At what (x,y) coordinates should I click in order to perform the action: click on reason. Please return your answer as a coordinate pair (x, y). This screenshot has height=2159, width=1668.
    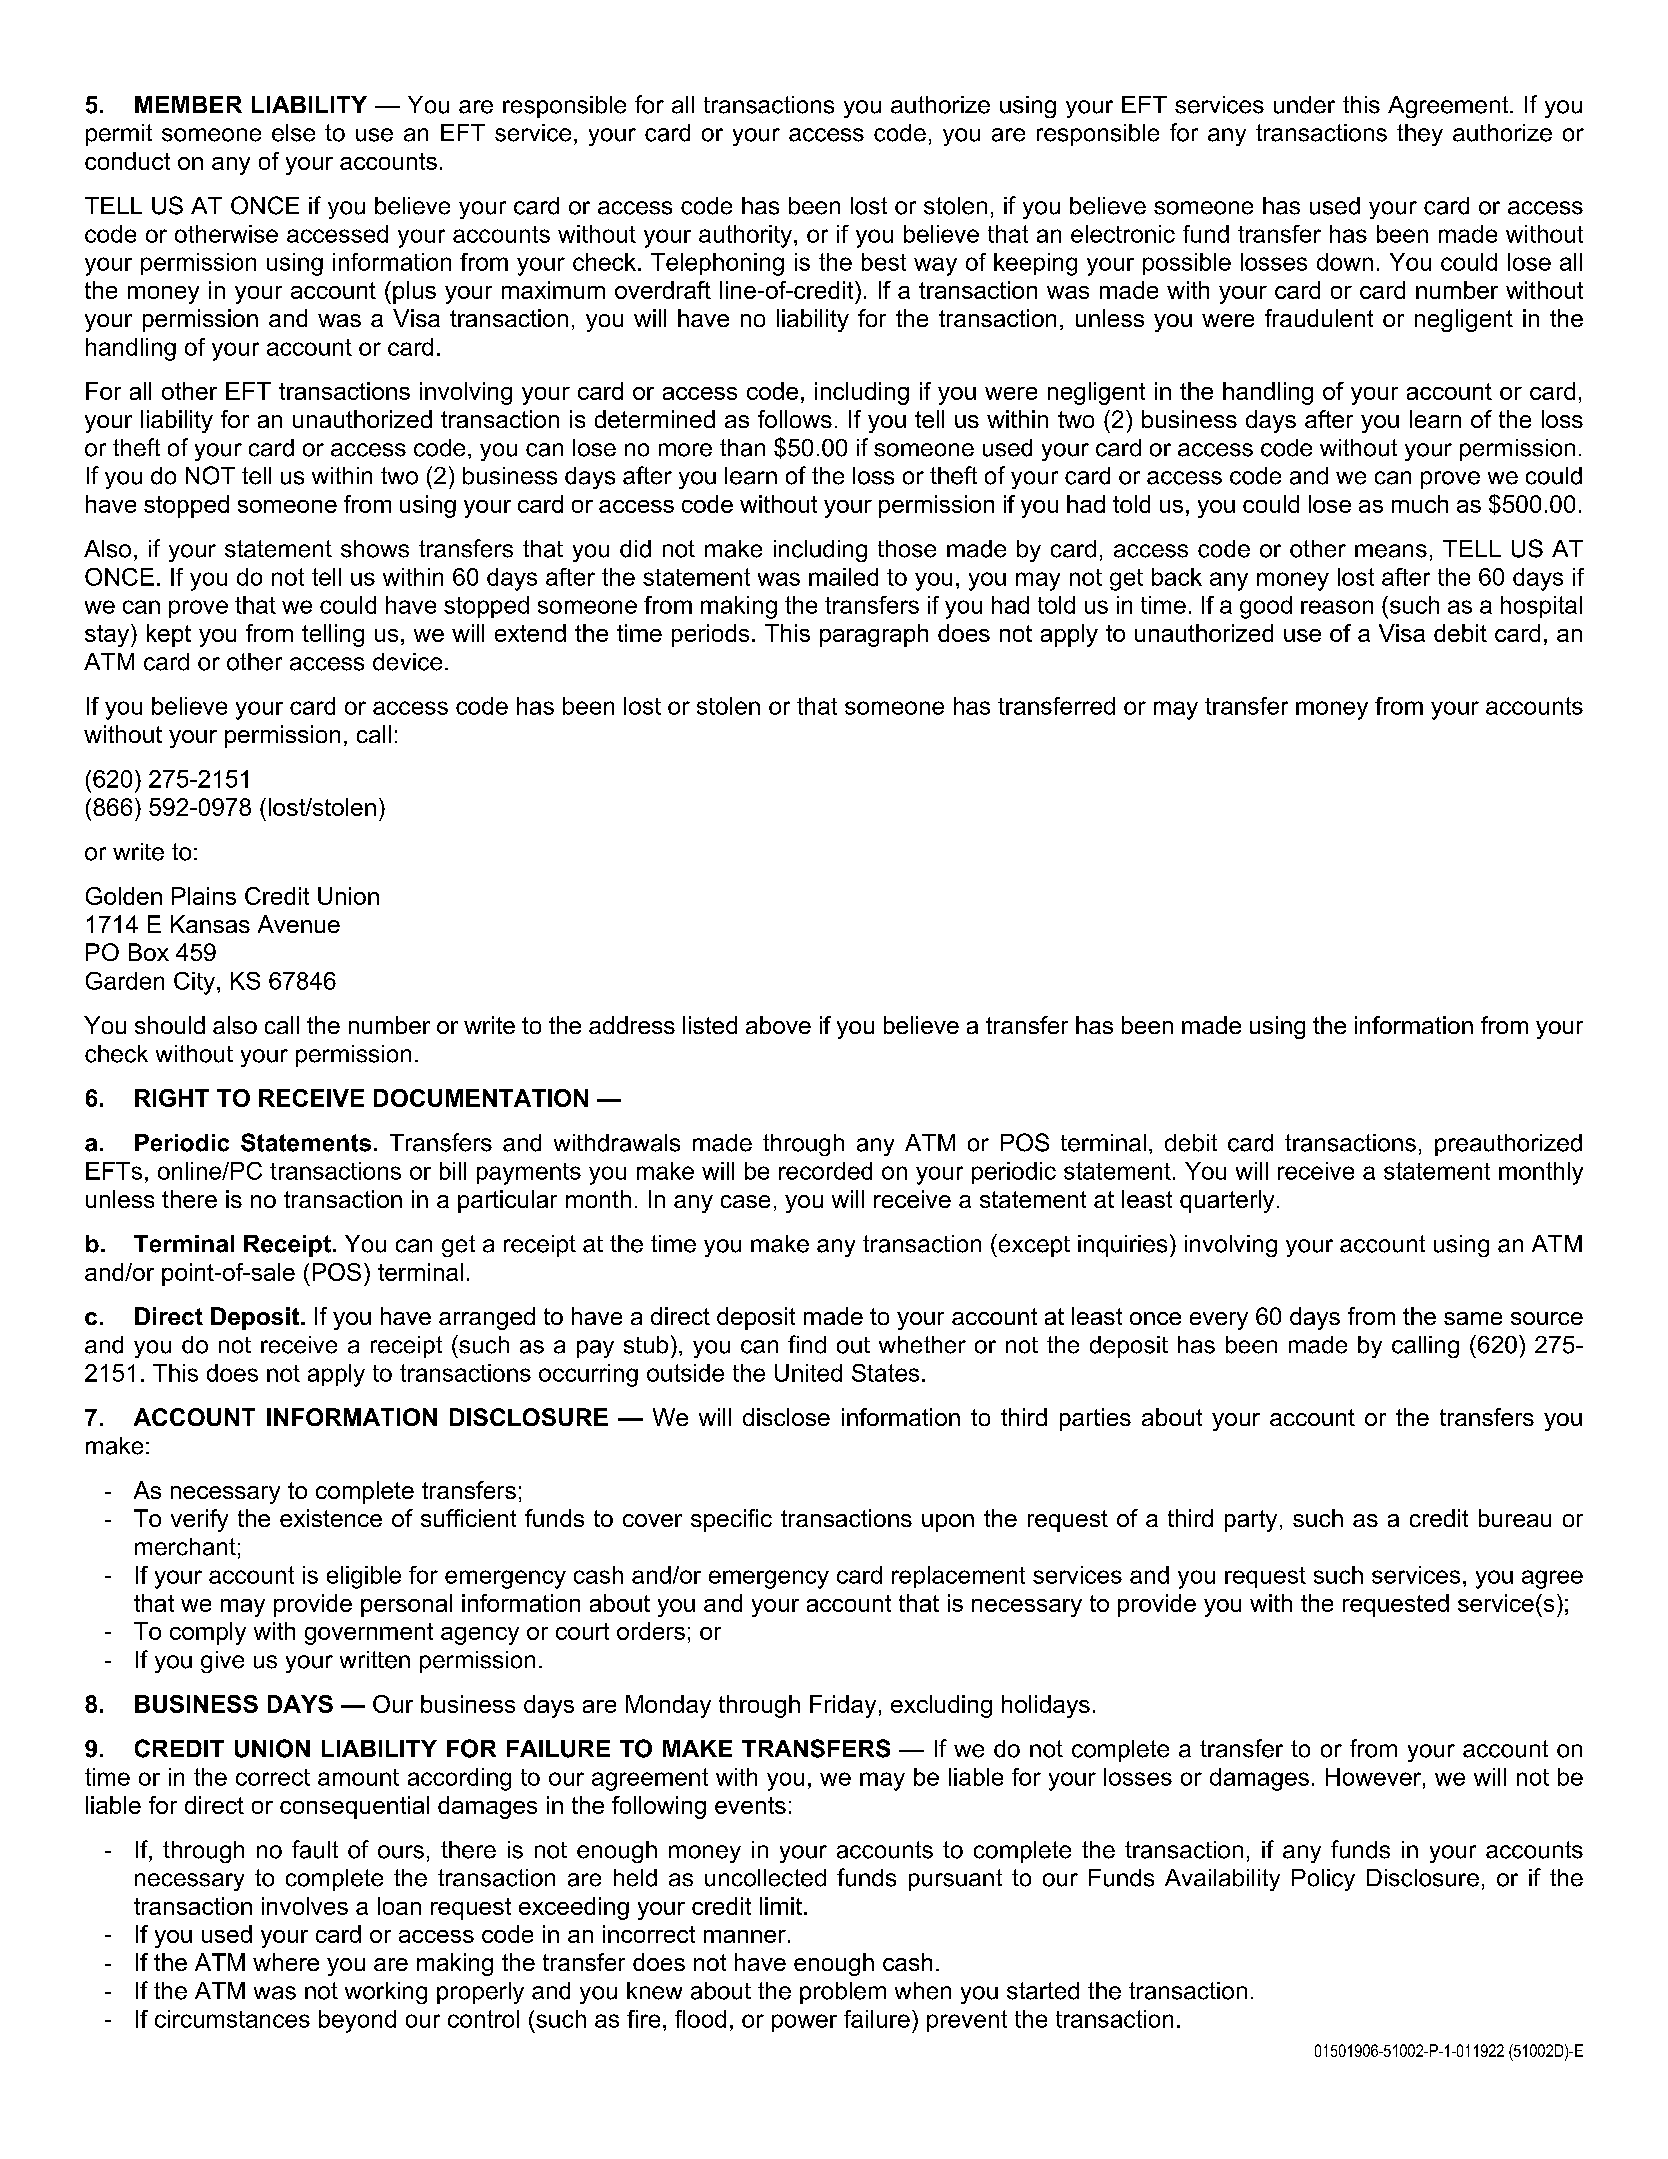
    Looking at the image, I should click on (1337, 607).
